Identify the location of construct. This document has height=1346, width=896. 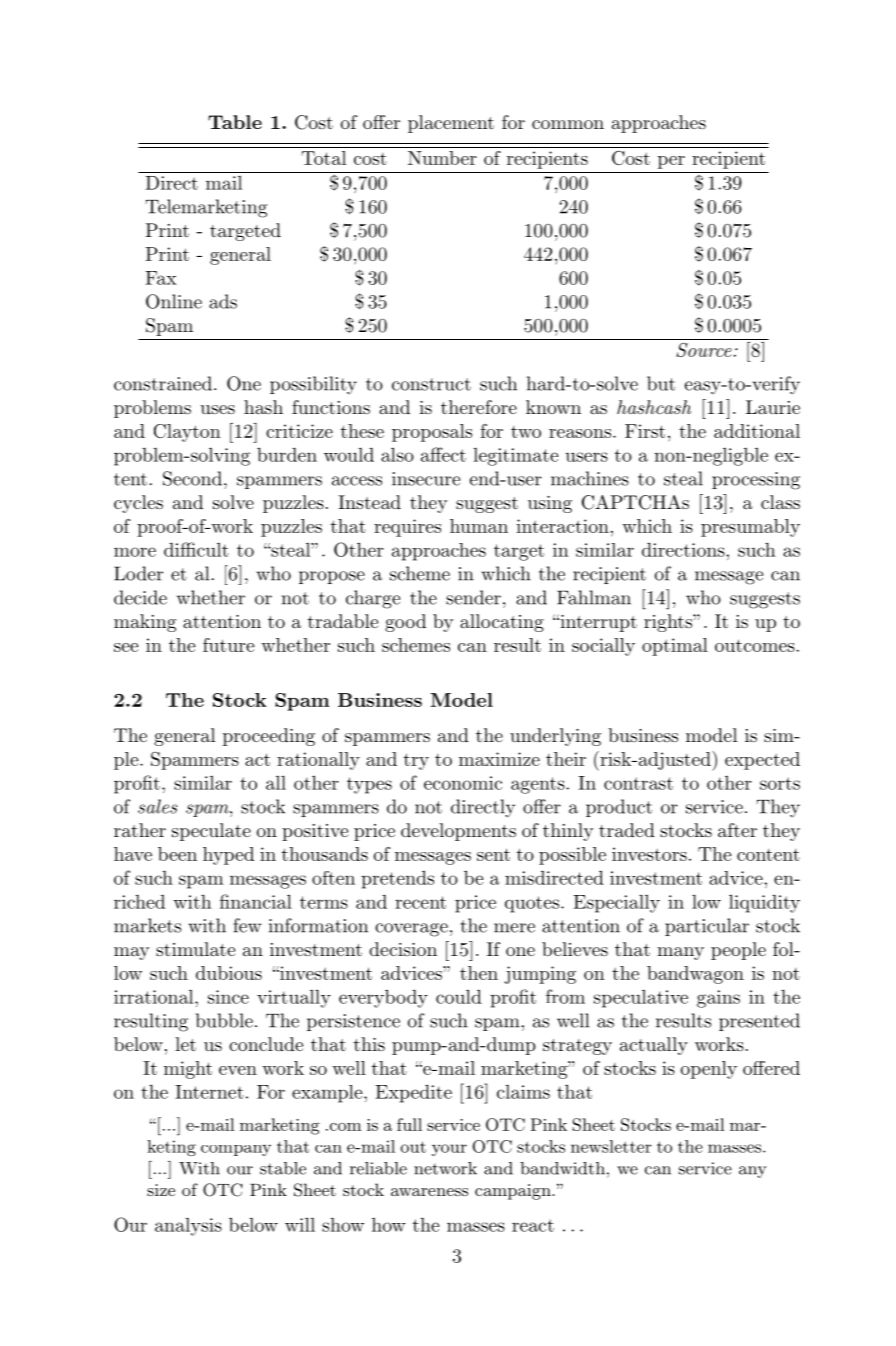
(431, 384).
